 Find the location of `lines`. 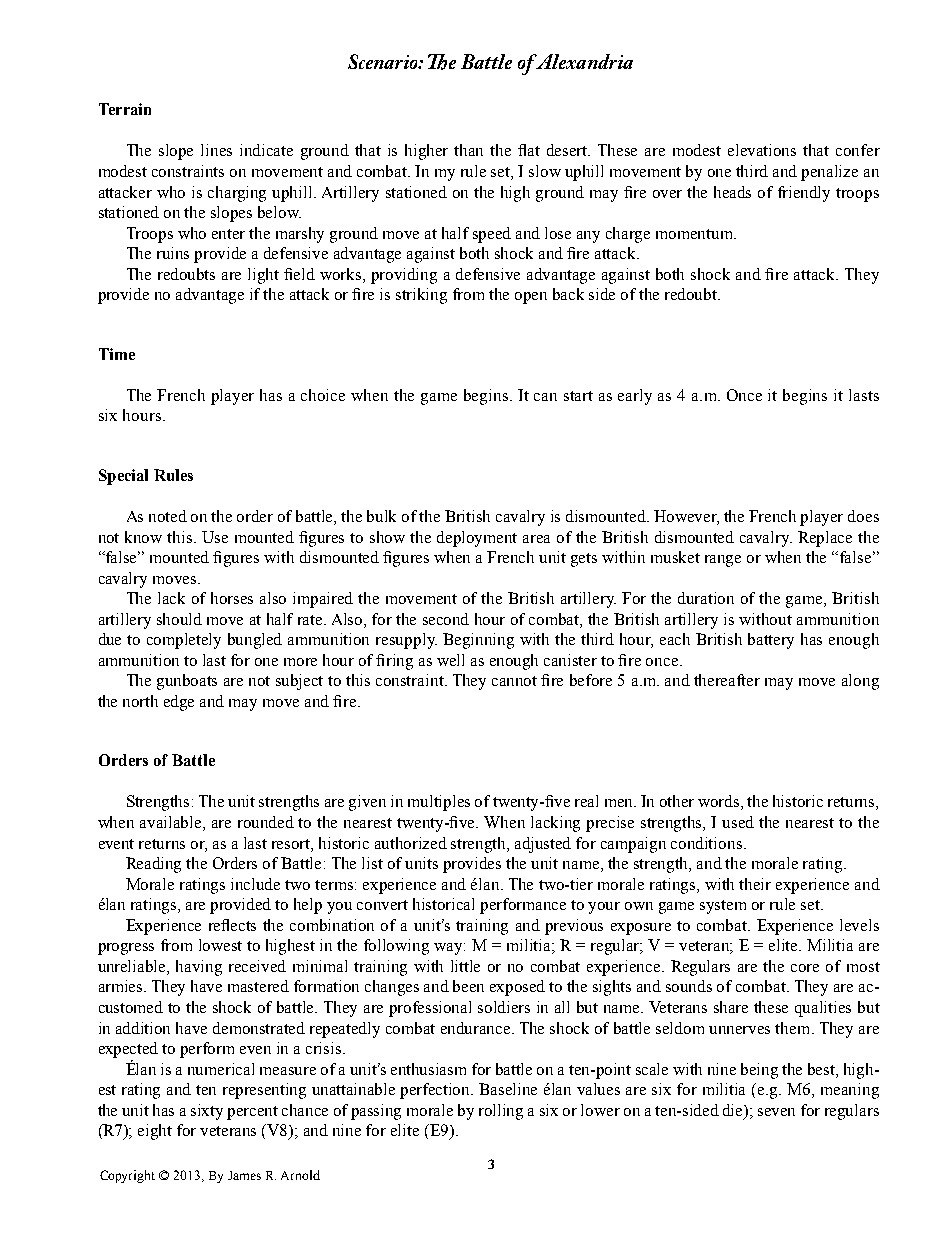

lines is located at coordinates (216, 150).
